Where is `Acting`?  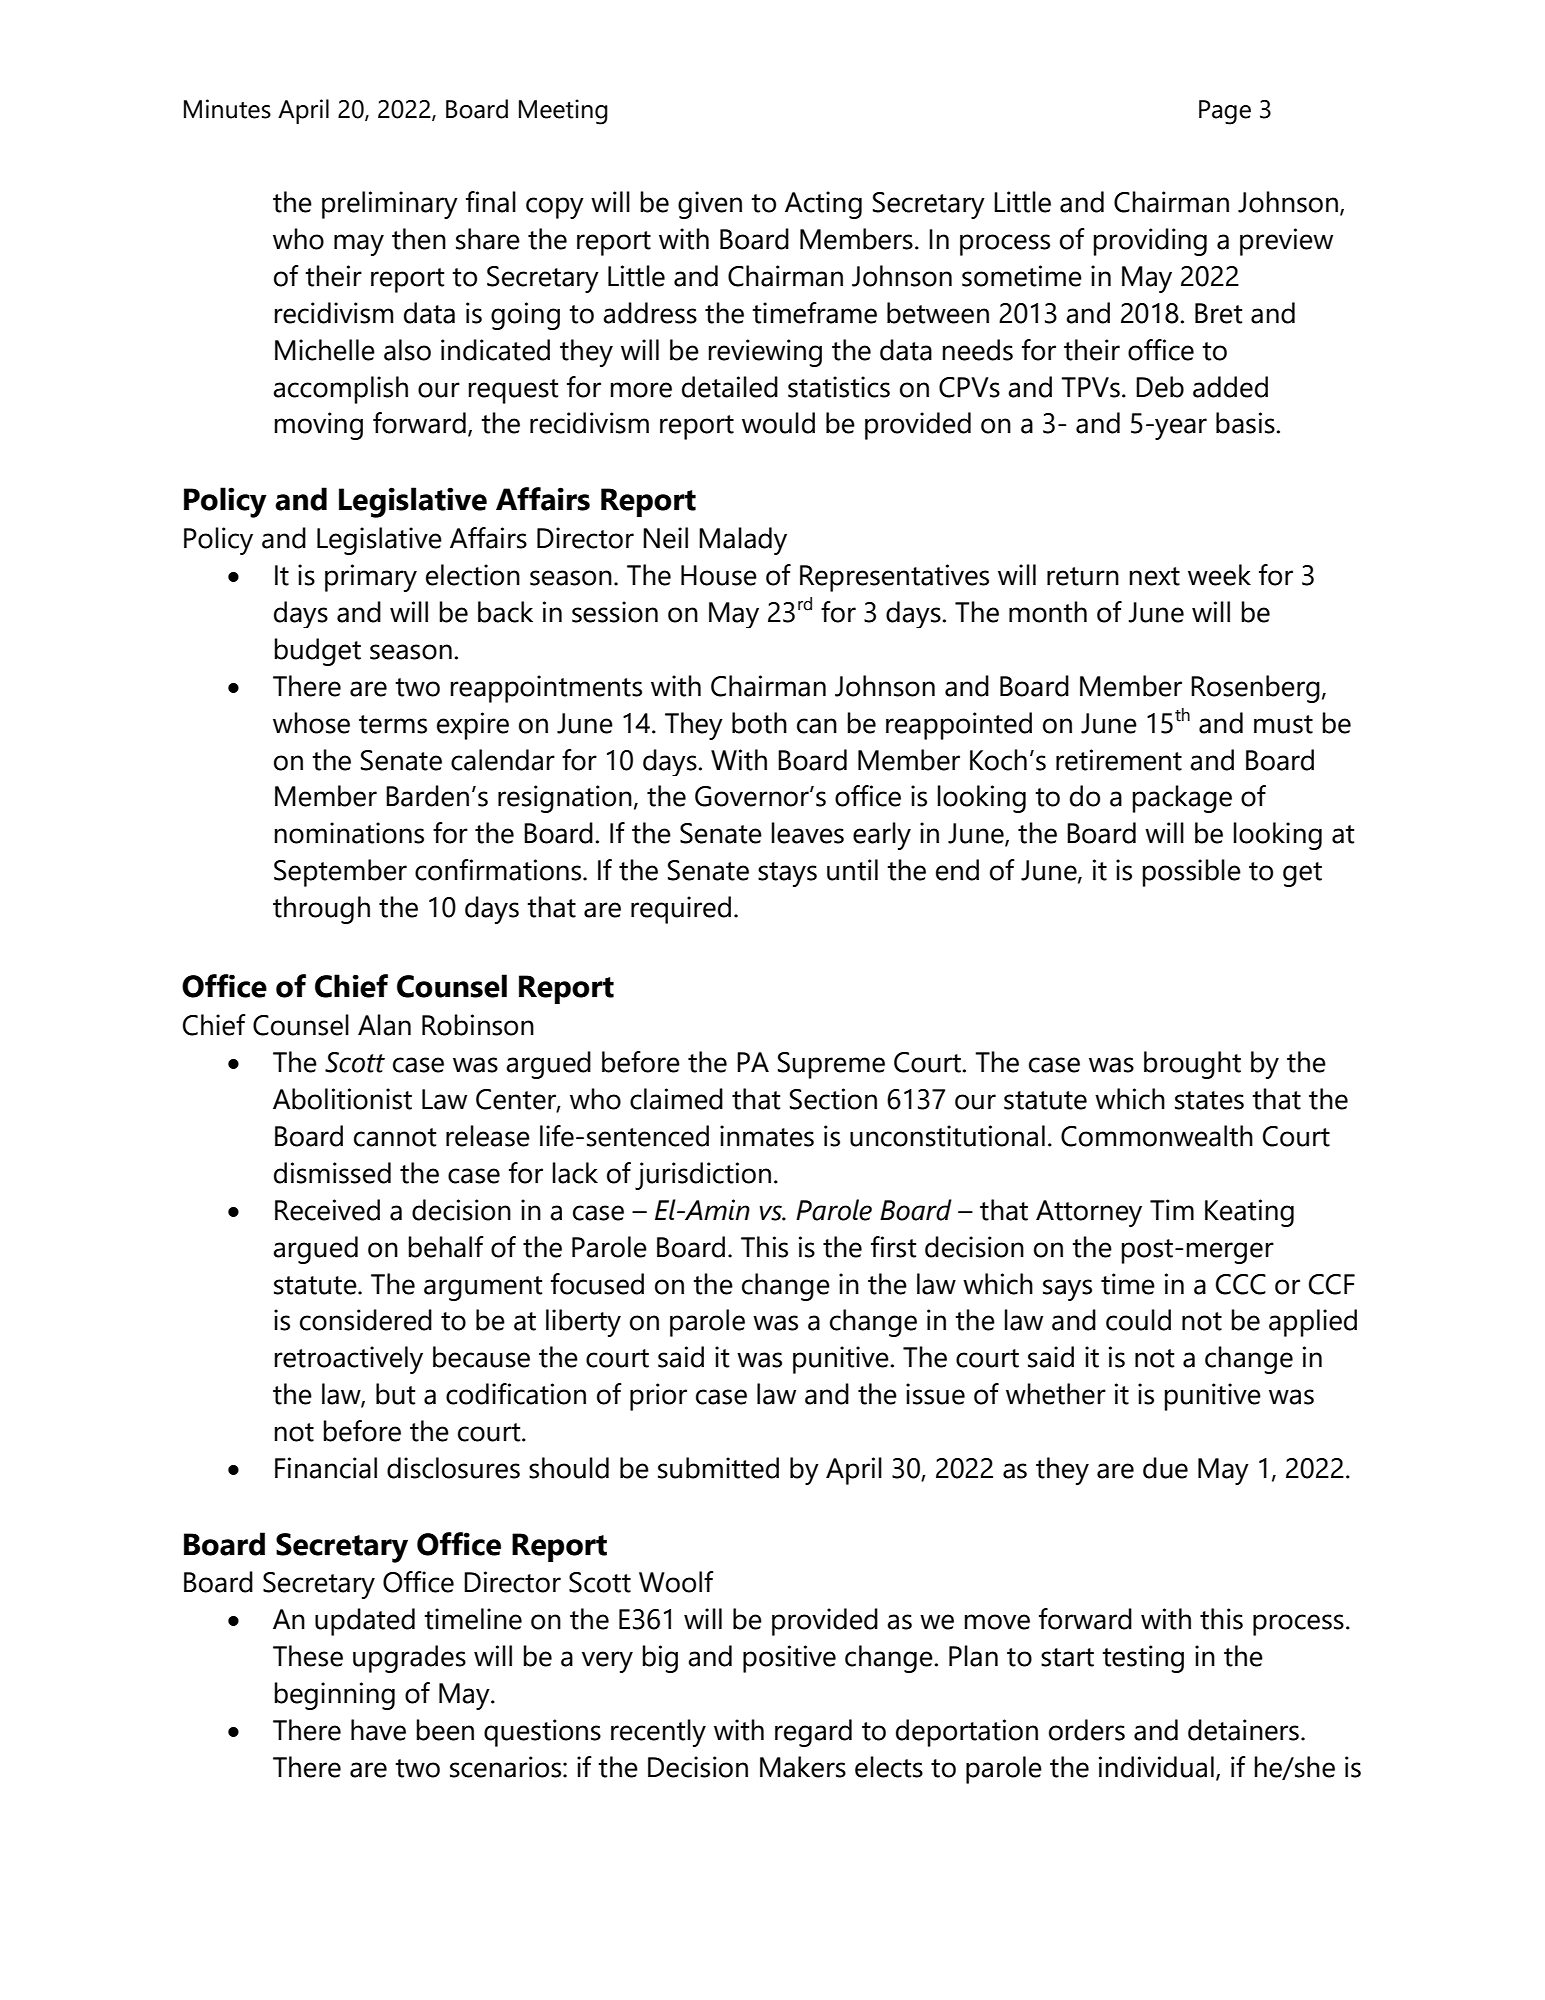 Acting is located at coordinates (823, 205).
